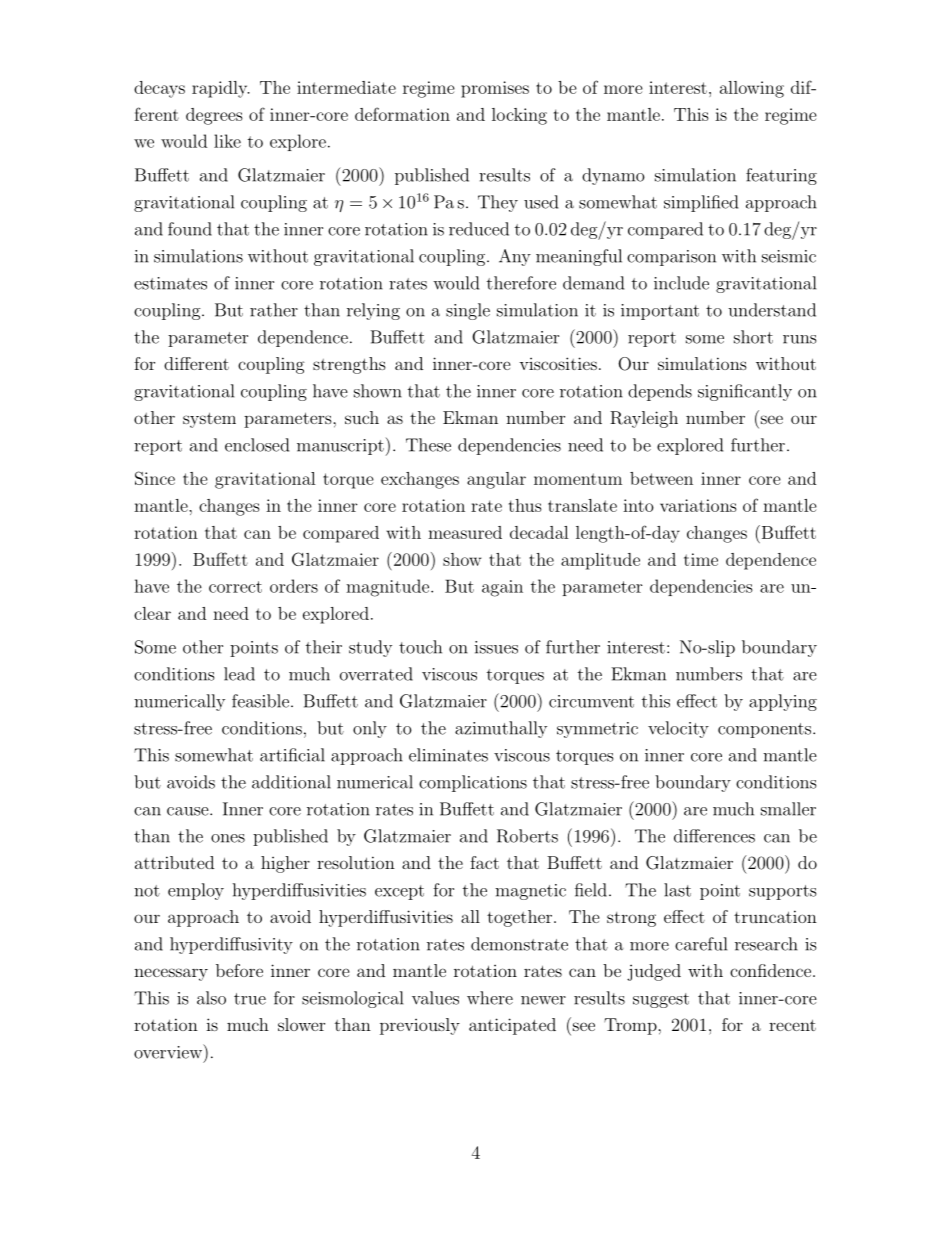 The height and width of the image is (1233, 952). Describe the element at coordinates (495, 89) in the image. I see `promises` at that location.
